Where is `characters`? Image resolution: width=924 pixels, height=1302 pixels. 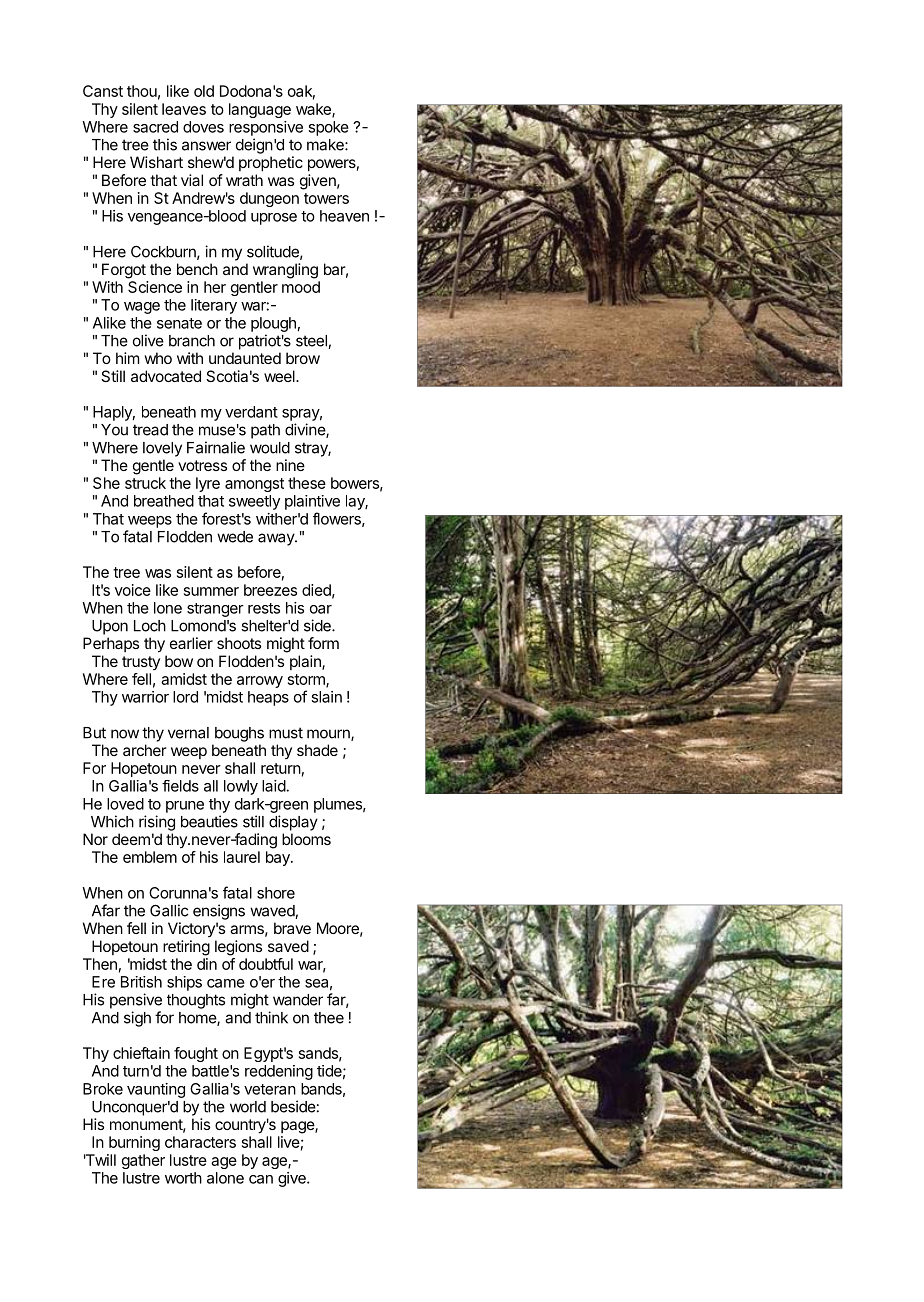 characters is located at coordinates (200, 1142).
